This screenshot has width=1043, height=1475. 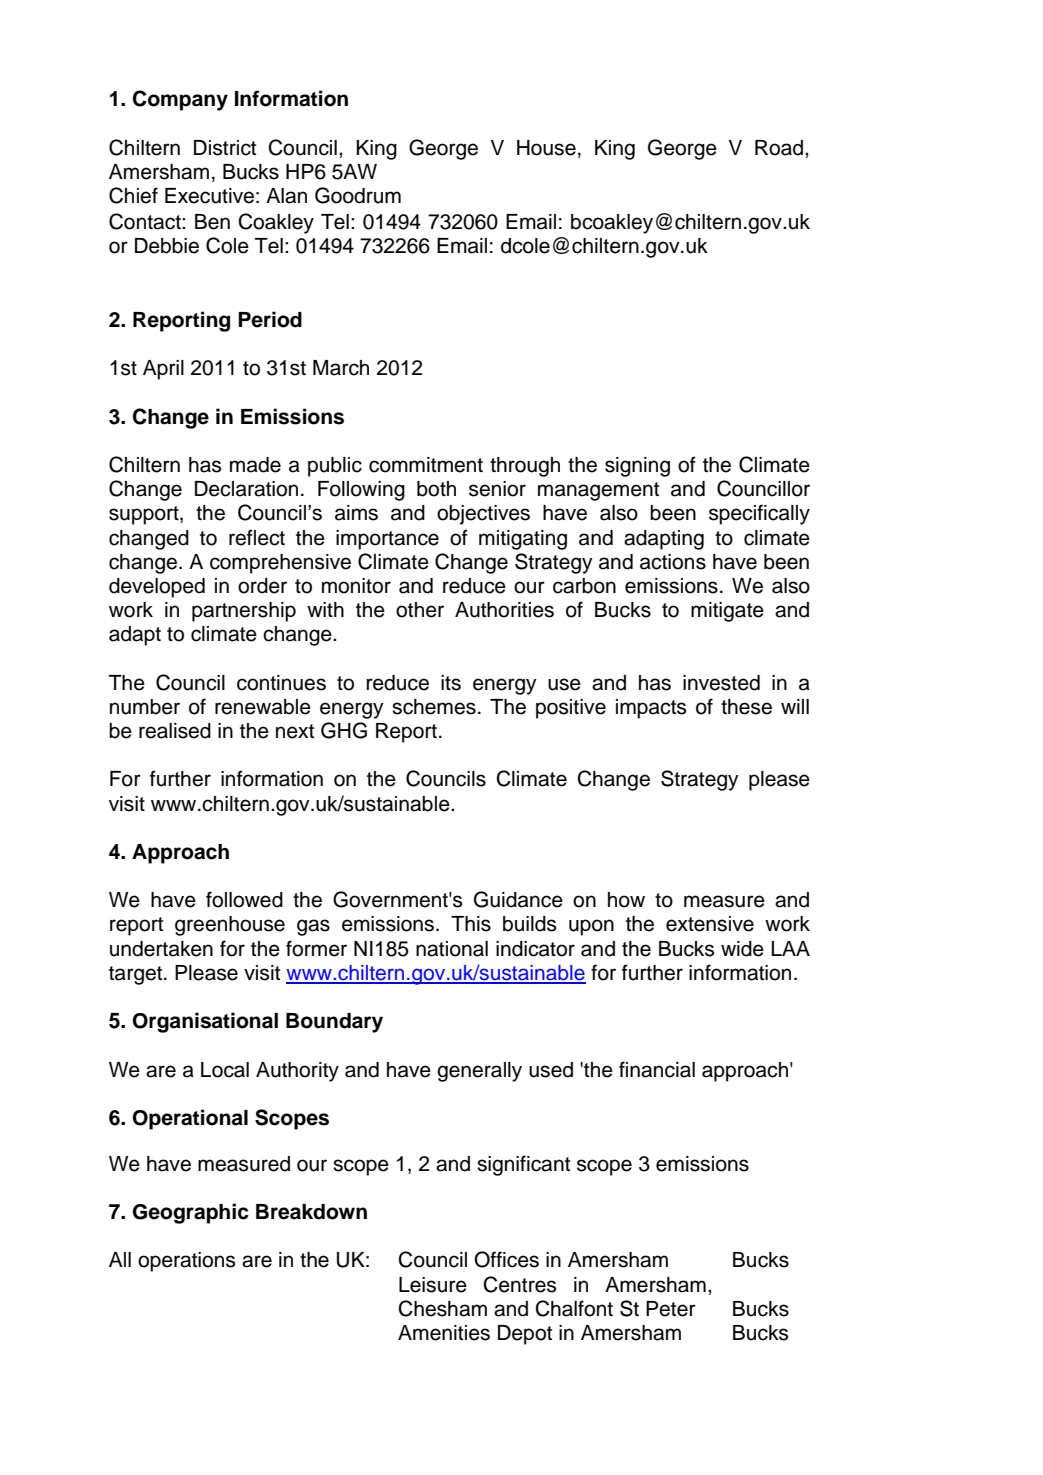 What do you see at coordinates (175, 731) in the screenshot?
I see `realised` at bounding box center [175, 731].
